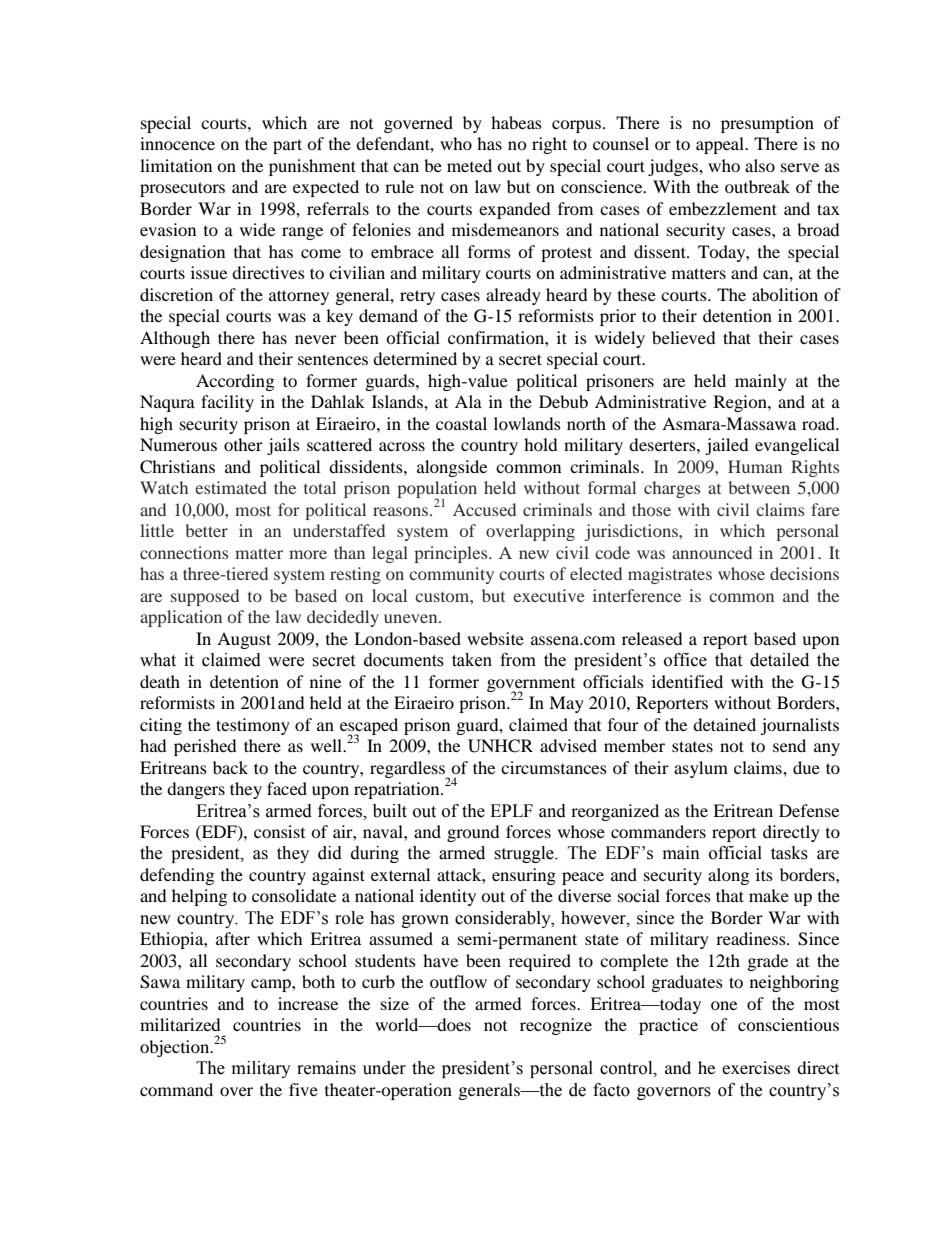 This image has height=1233, width=952. Describe the element at coordinates (279, 831) in the image. I see `consist` at that location.
